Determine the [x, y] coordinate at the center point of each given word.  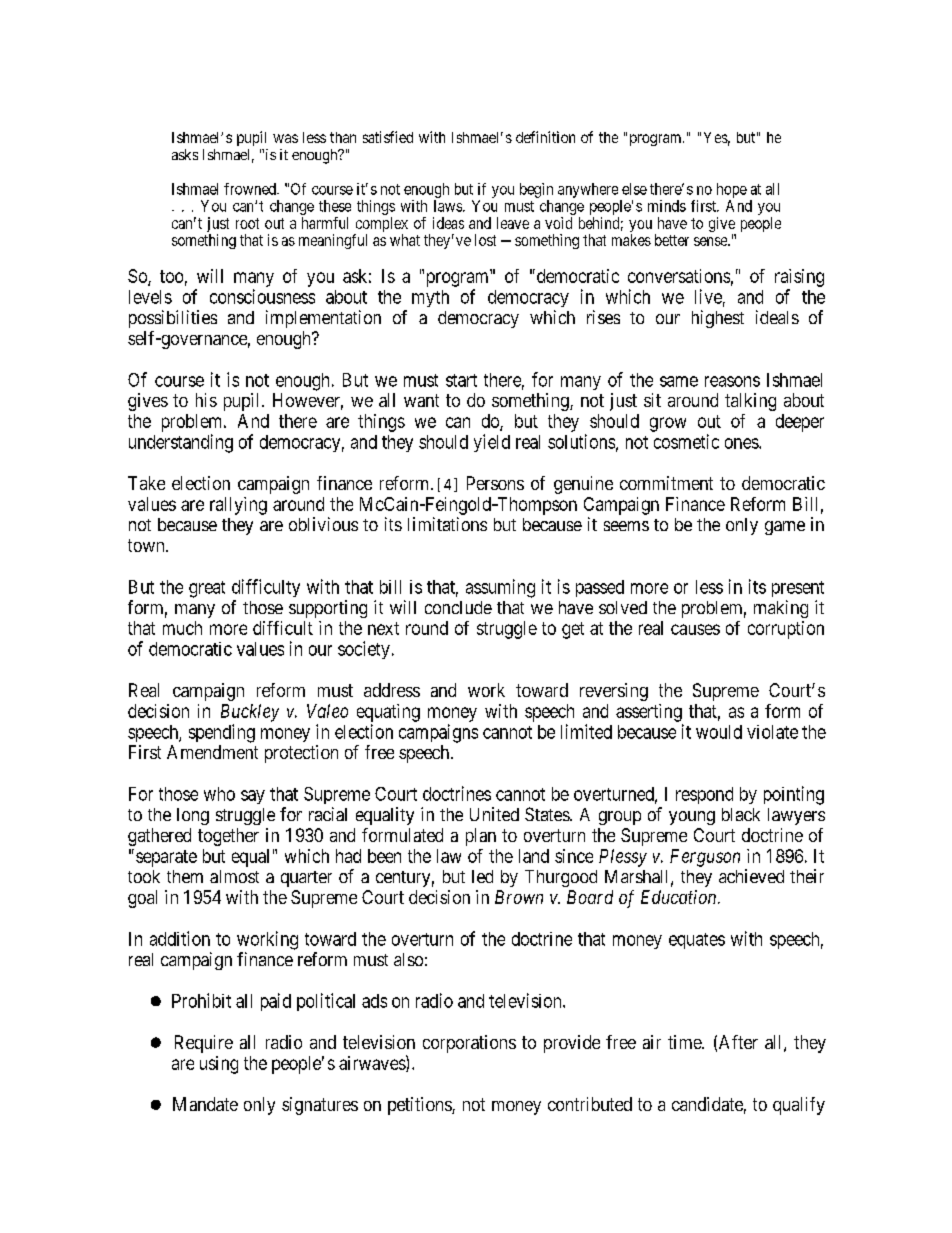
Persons [495, 483]
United [494, 814]
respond [704, 795]
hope [732, 190]
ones [742, 443]
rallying [238, 506]
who [219, 794]
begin [536, 190]
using [219, 1065]
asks [185, 154]
